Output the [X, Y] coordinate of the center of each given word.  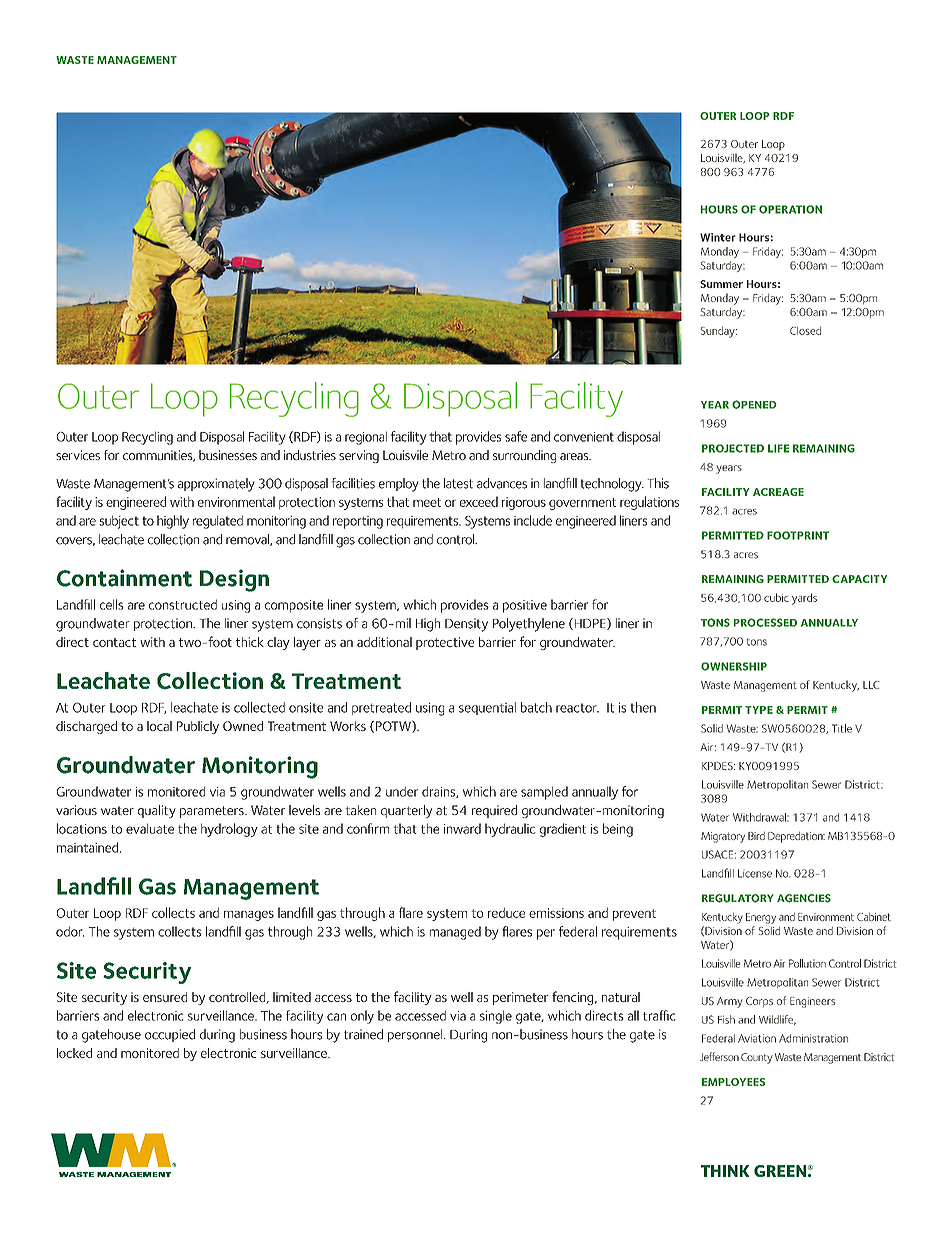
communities [159, 456]
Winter [718, 237]
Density [466, 625]
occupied [170, 1035]
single [496, 1017]
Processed [765, 622]
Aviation [757, 1038]
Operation [790, 209]
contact [114, 642]
